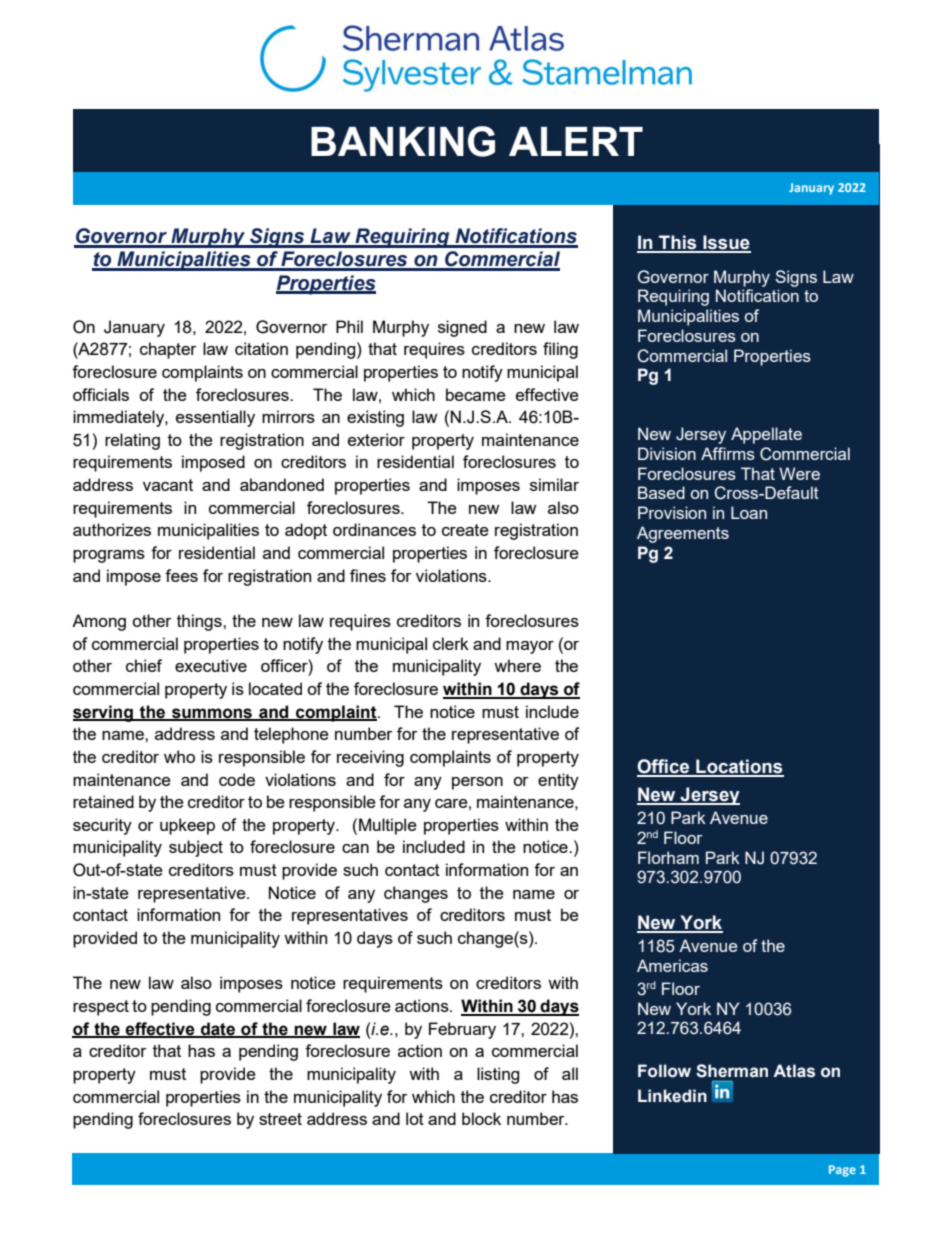 The width and height of the screenshot is (952, 1233). What do you see at coordinates (726, 243) in the screenshot?
I see `Issue` at bounding box center [726, 243].
